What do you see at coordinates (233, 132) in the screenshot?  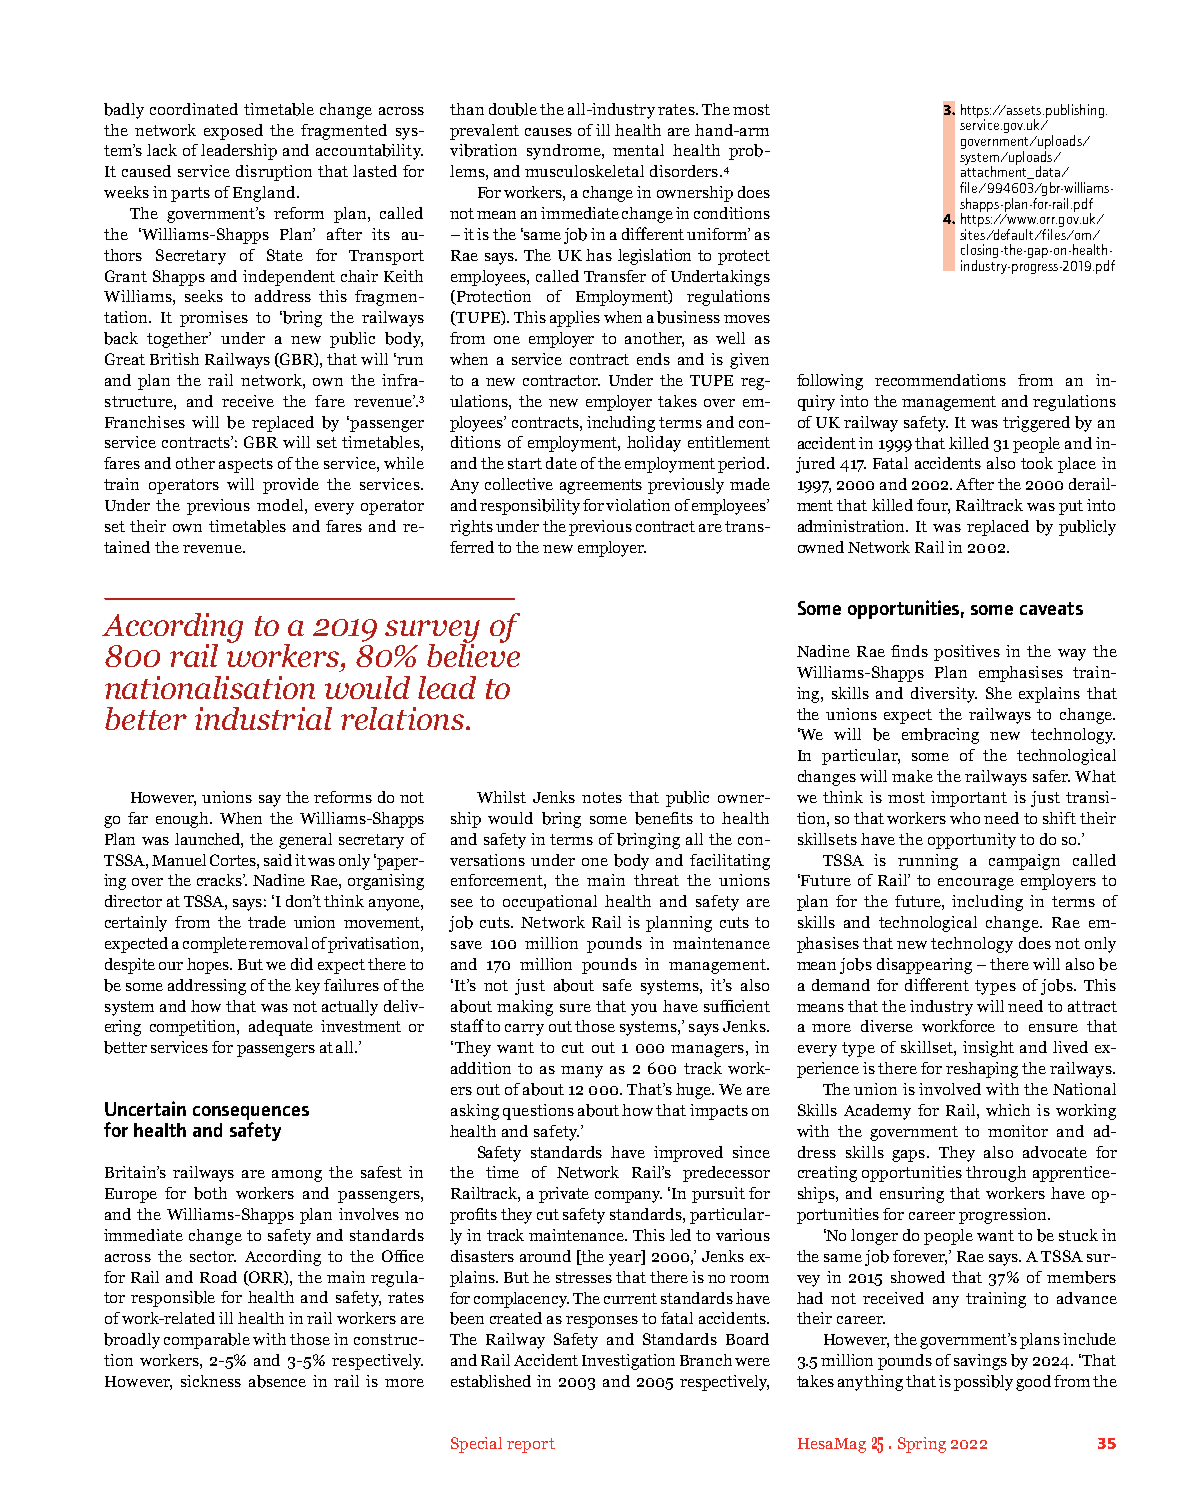 I see `exposed` at bounding box center [233, 132].
